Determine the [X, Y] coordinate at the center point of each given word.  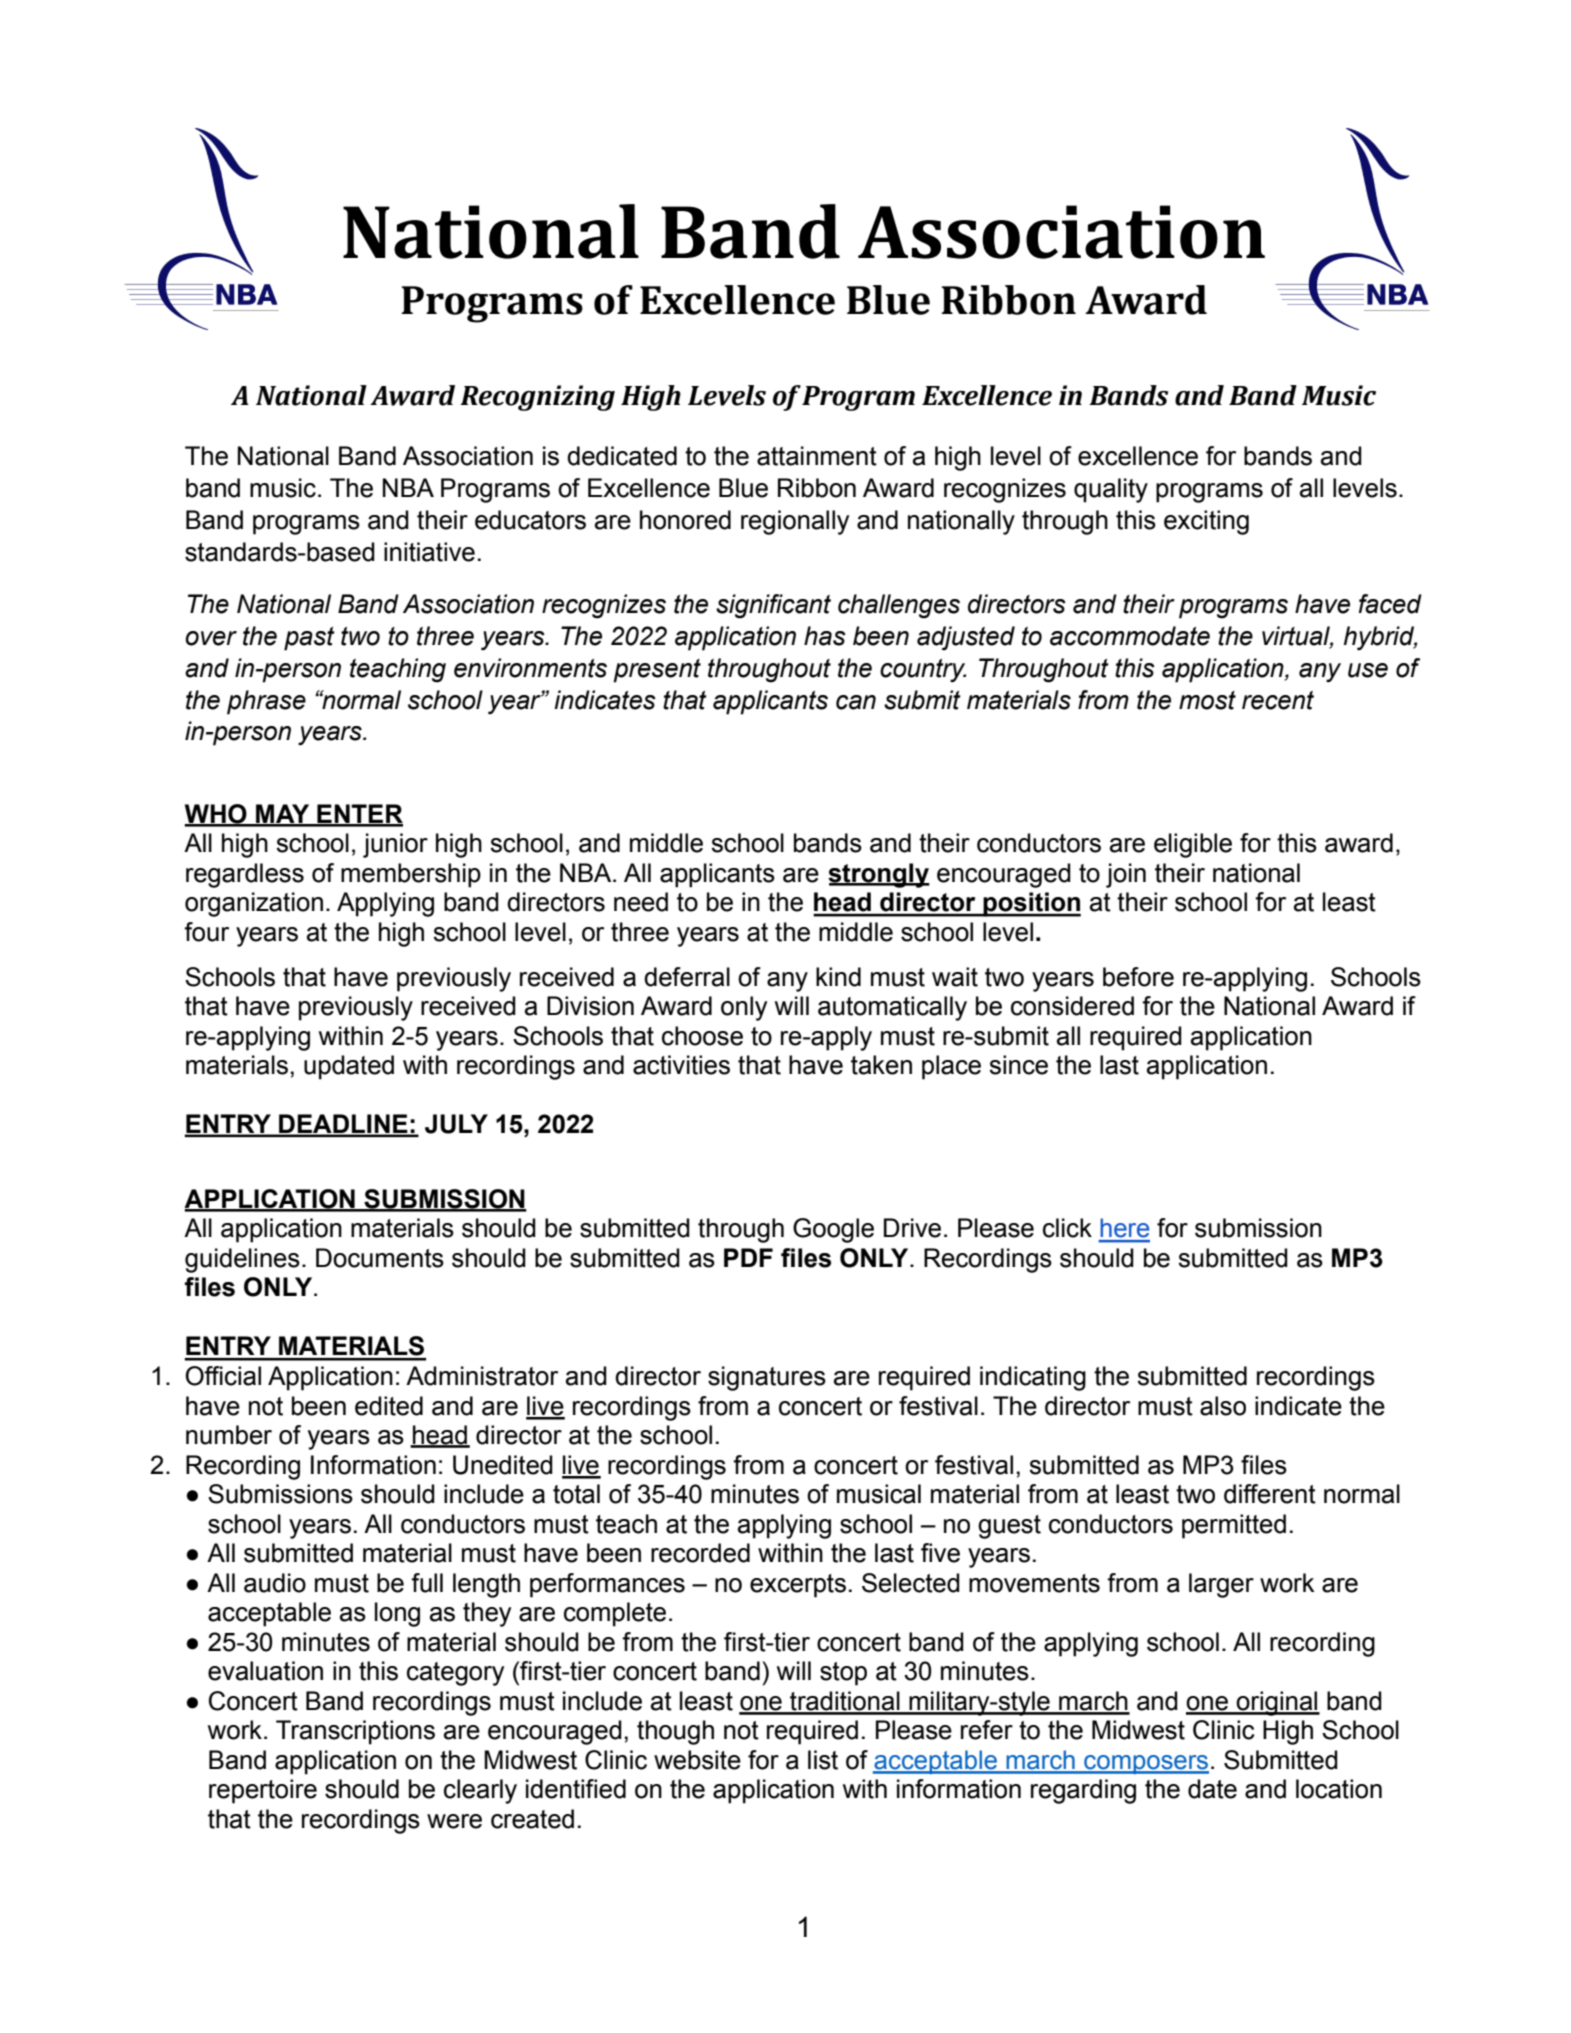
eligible [1193, 845]
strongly [879, 875]
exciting [1206, 522]
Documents [380, 1258]
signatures [767, 1378]
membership [411, 875]
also [1223, 1406]
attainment [817, 456]
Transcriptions [355, 1732]
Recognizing [537, 398]
